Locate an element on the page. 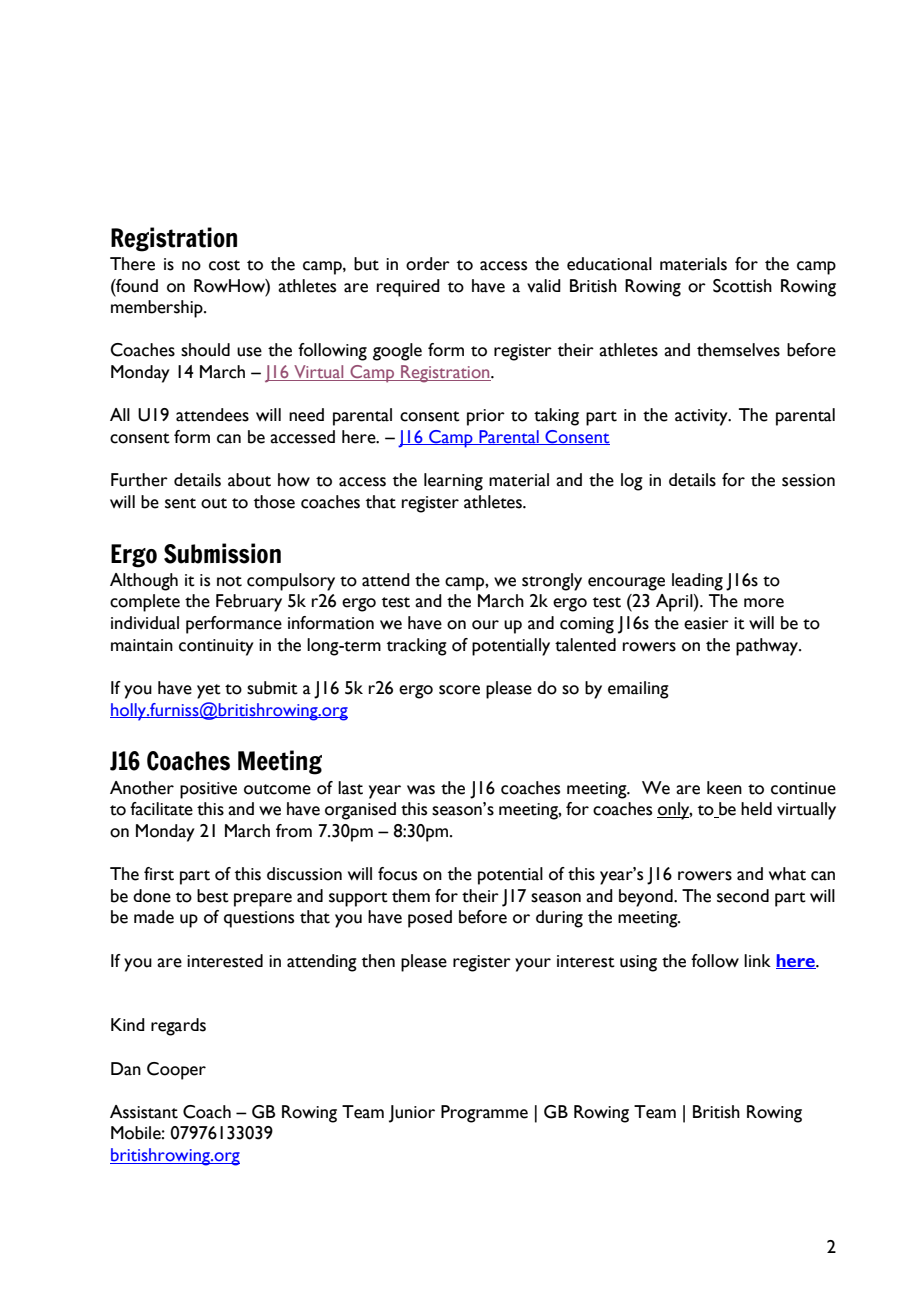 This page has width=924, height=1308. pathway is located at coordinates (768, 647).
